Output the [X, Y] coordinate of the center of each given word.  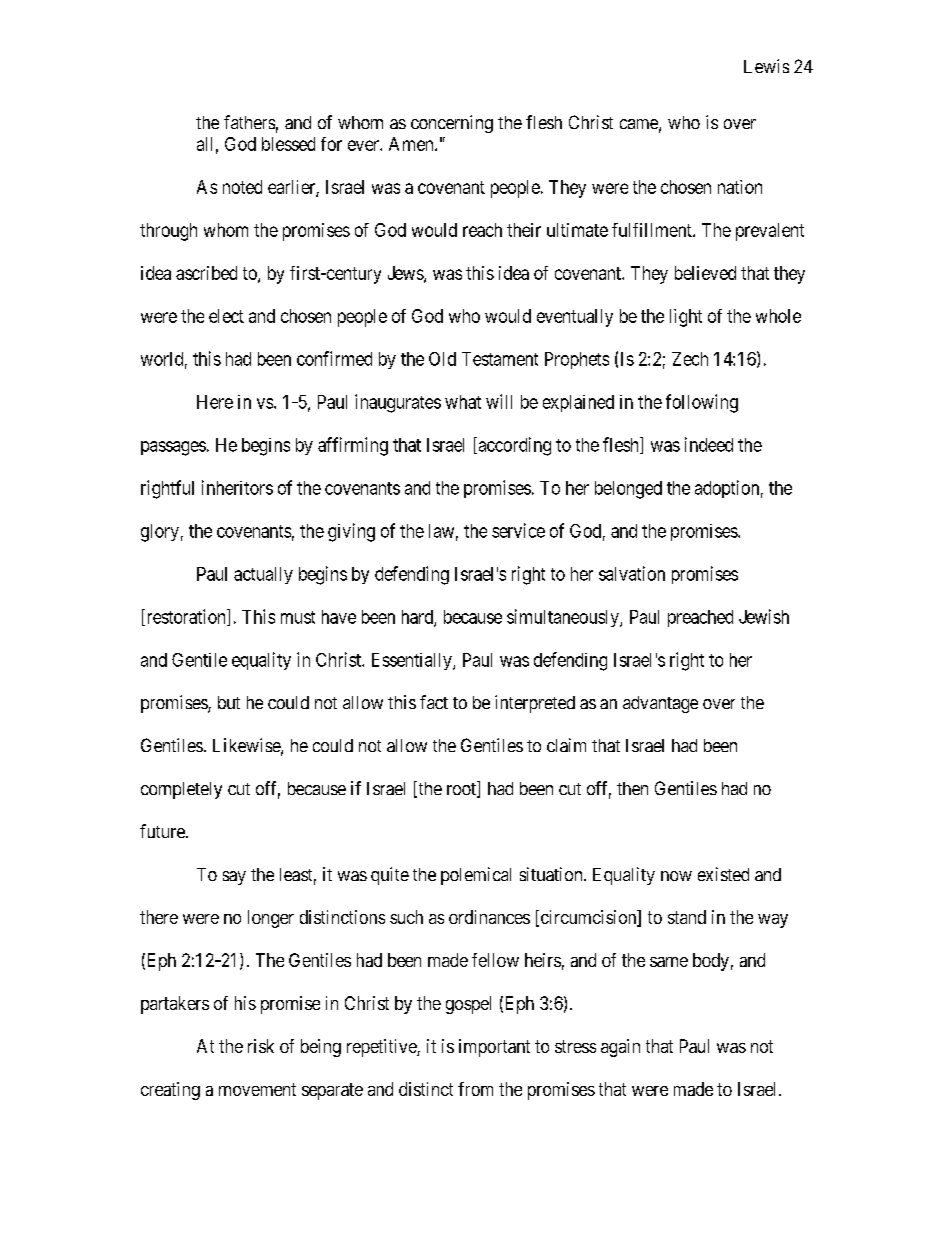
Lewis [766, 66]
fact [434, 702]
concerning [452, 124]
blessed [288, 144]
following [702, 403]
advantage [660, 704]
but [229, 702]
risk [261, 1046]
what [463, 402]
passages [173, 448]
